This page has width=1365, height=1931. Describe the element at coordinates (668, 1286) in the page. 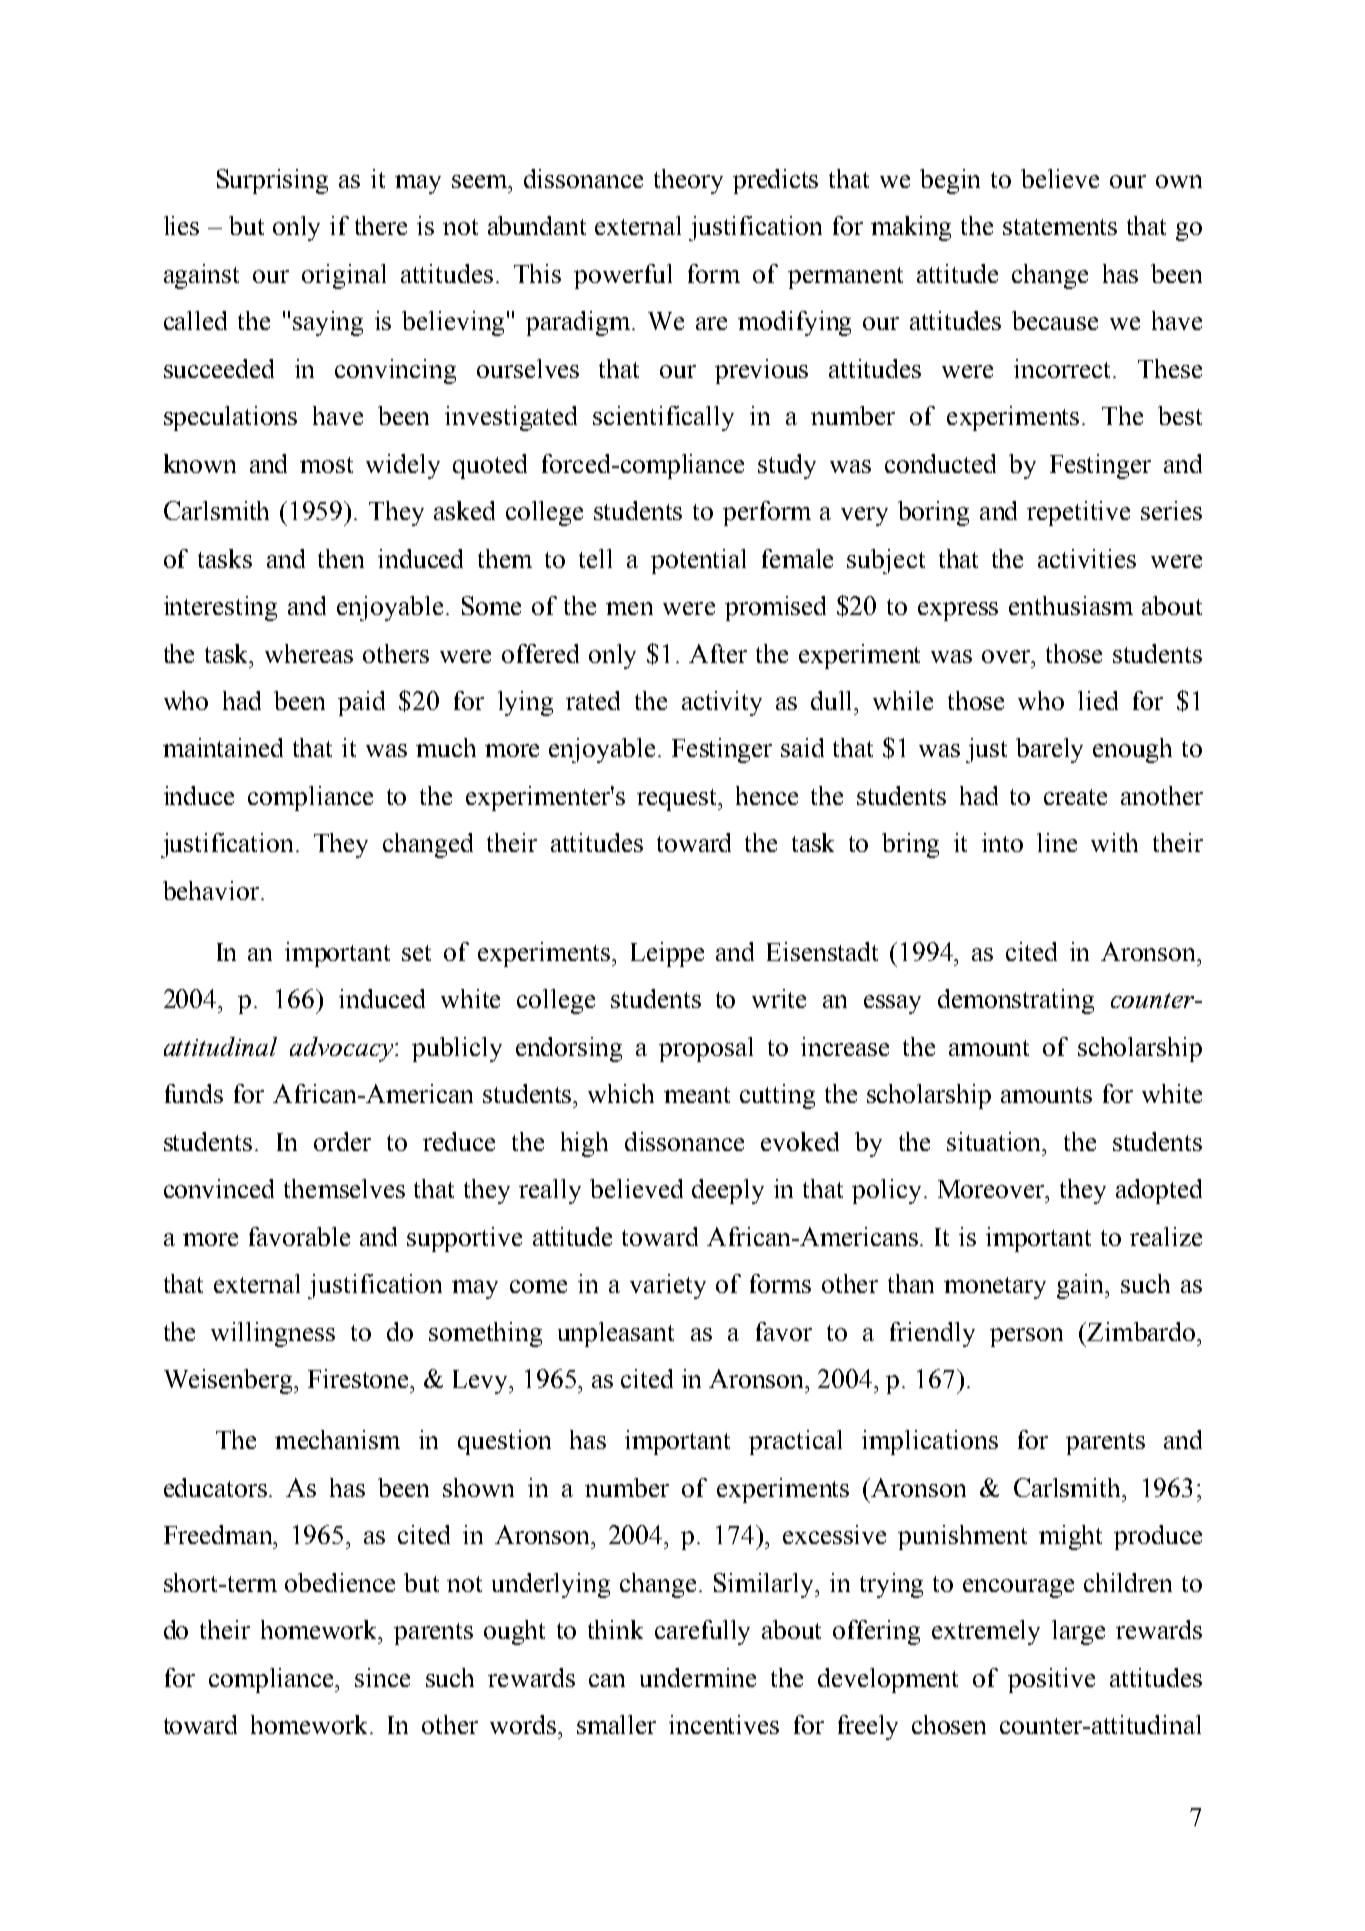

I see `variety` at that location.
